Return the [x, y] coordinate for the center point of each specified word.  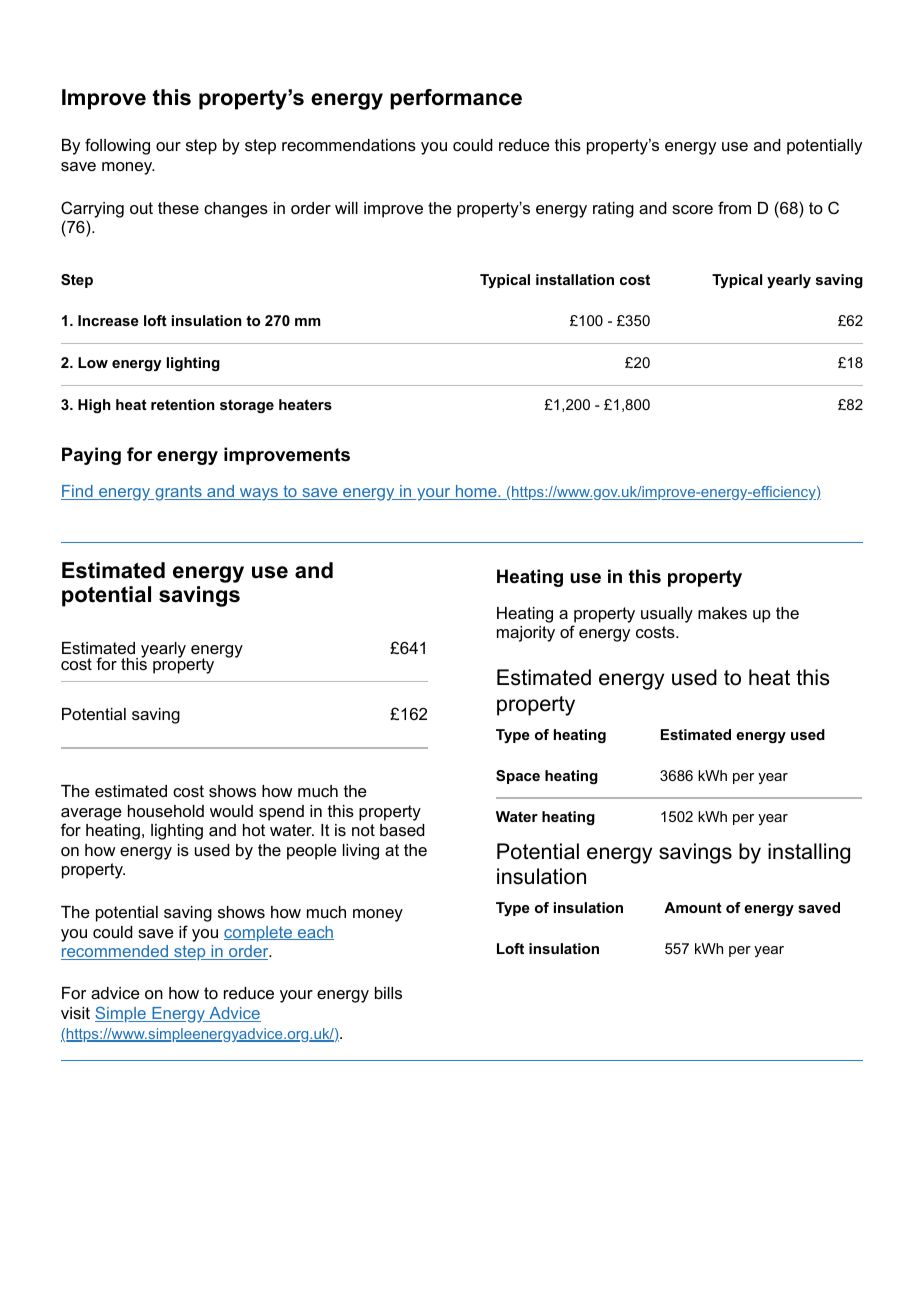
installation [575, 279]
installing [809, 853]
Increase [108, 320]
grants [178, 493]
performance [456, 99]
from [734, 207]
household [166, 811]
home [476, 492]
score [692, 209]
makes [722, 613]
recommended [115, 952]
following [117, 146]
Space [518, 777]
